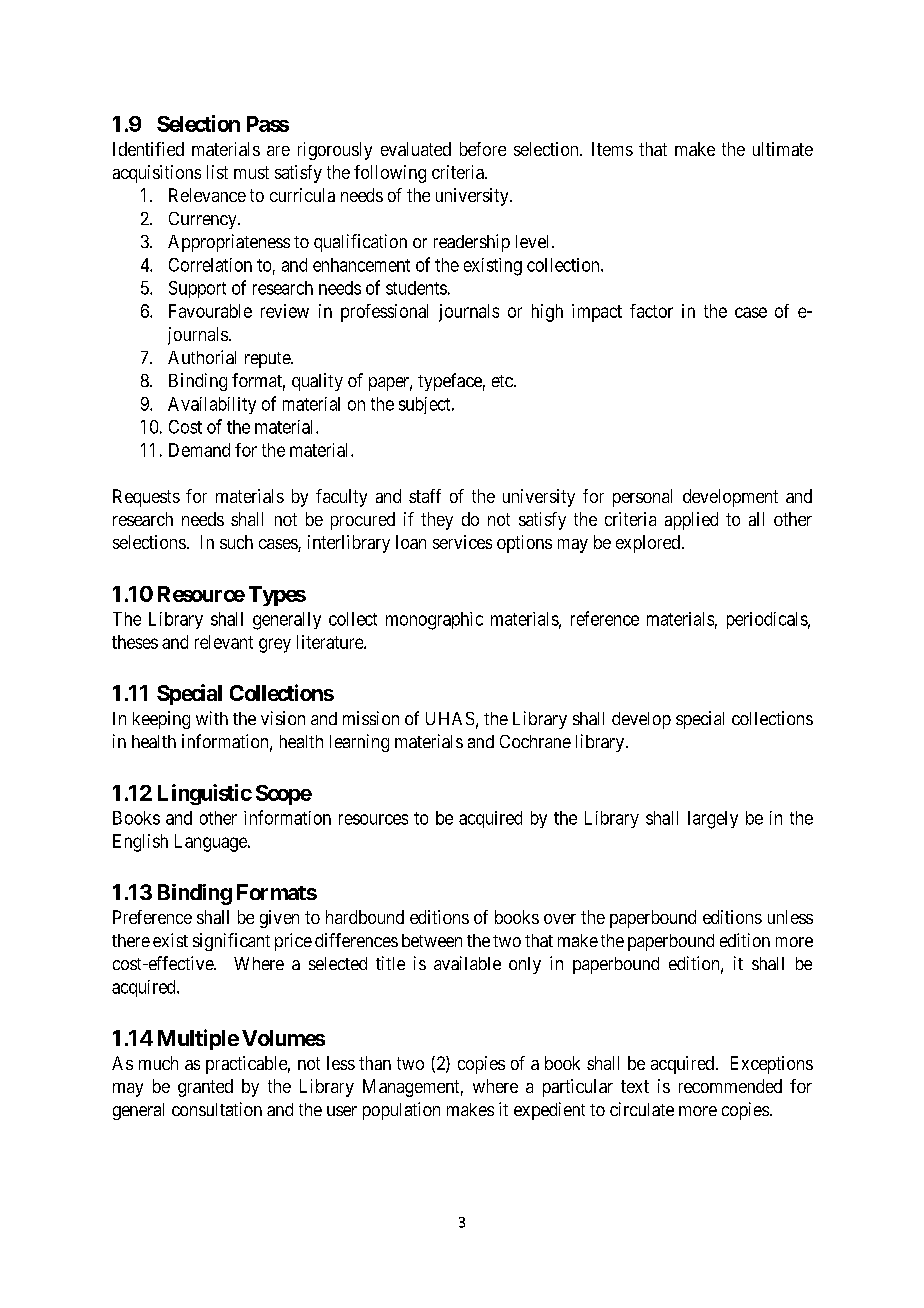  Describe the element at coordinates (205, 1088) in the screenshot. I see `granted` at that location.
